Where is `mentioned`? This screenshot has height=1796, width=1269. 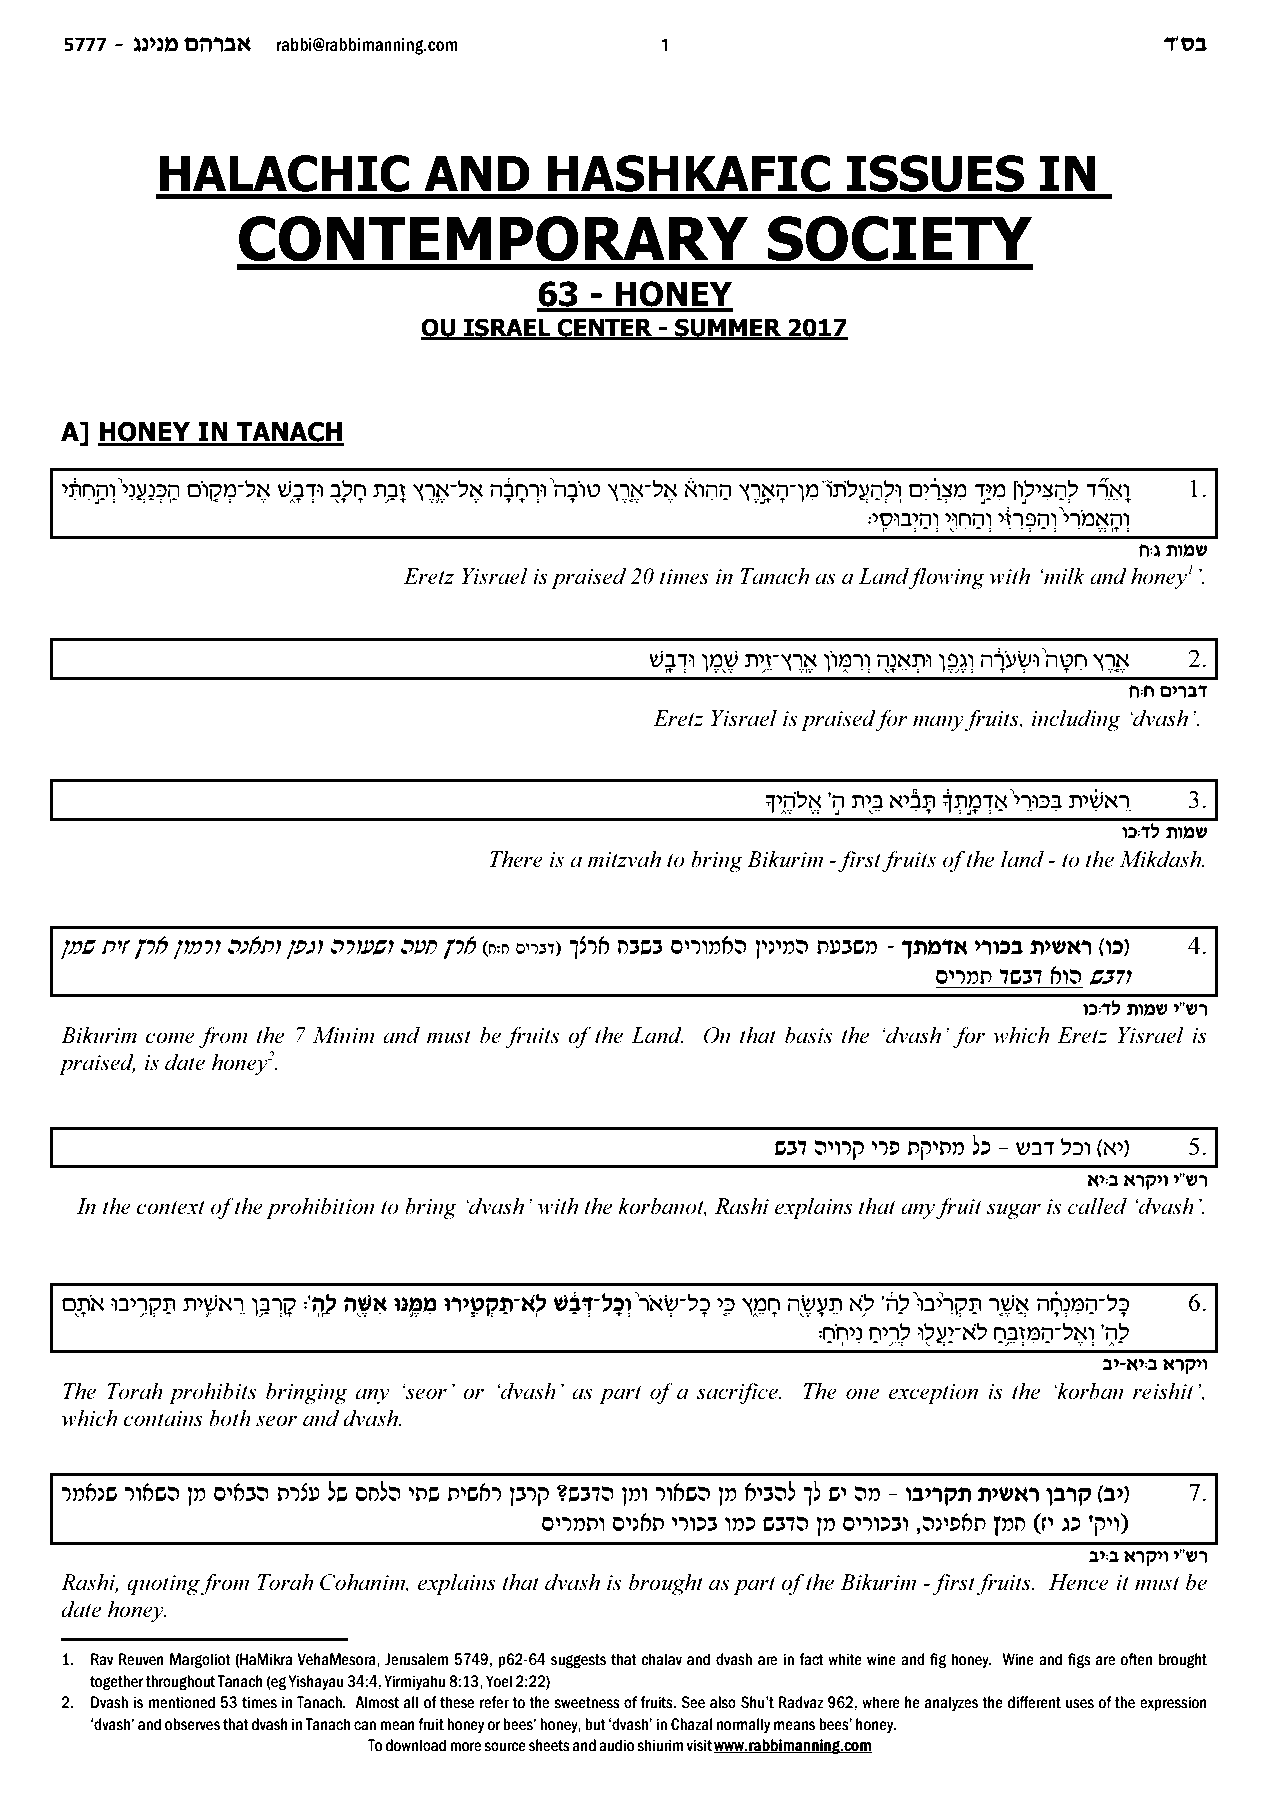 mentioned is located at coordinates (182, 1702).
